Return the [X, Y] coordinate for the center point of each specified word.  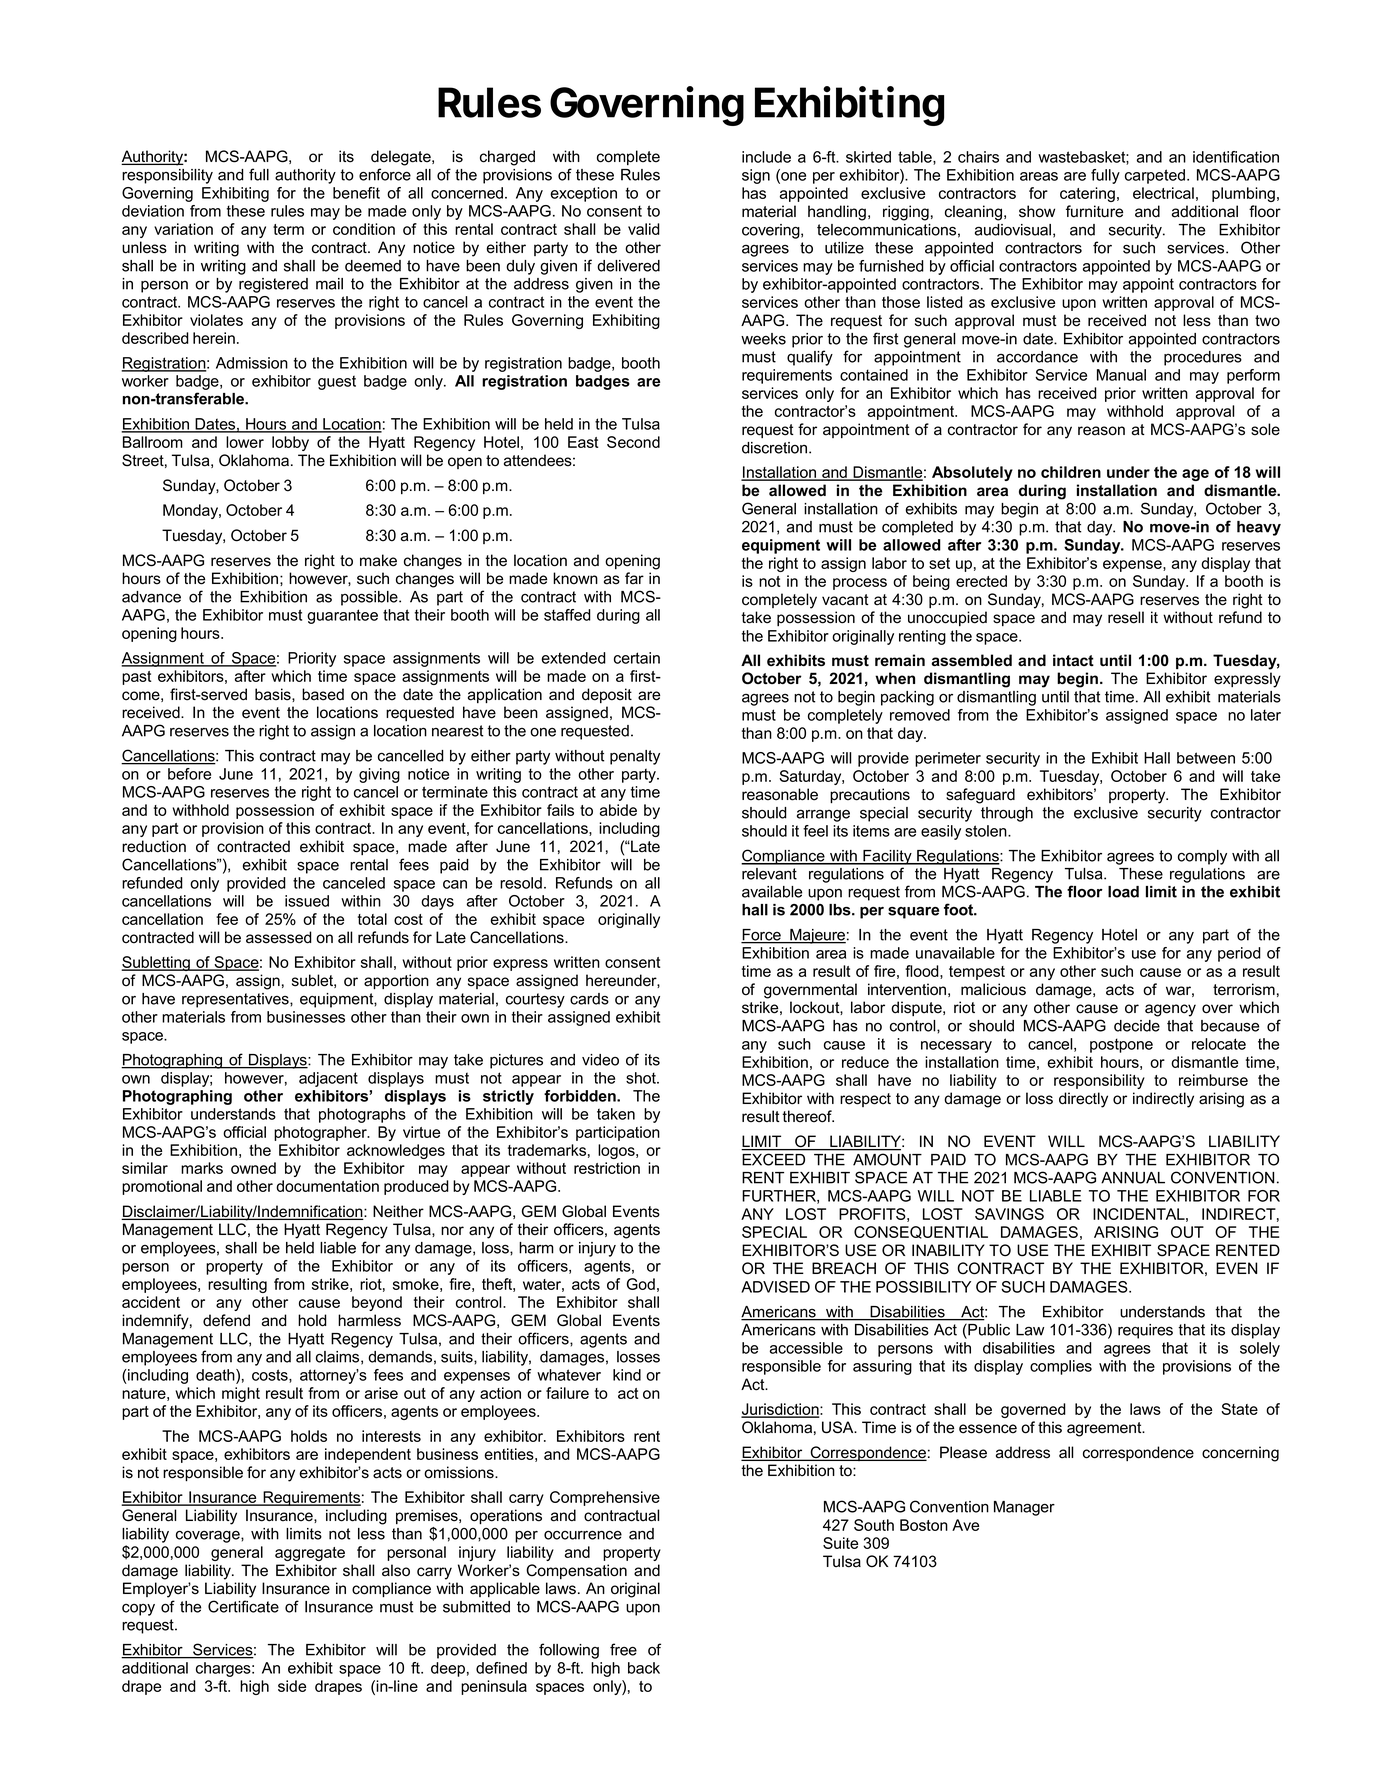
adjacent [328, 1079]
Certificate [243, 1606]
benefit [356, 193]
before [189, 774]
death [216, 1375]
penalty [635, 757]
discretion [776, 448]
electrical [1163, 193]
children [1071, 472]
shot [642, 1078]
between [1206, 758]
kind [627, 1375]
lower [245, 442]
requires [1145, 1331]
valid [644, 229]
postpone [1121, 1045]
